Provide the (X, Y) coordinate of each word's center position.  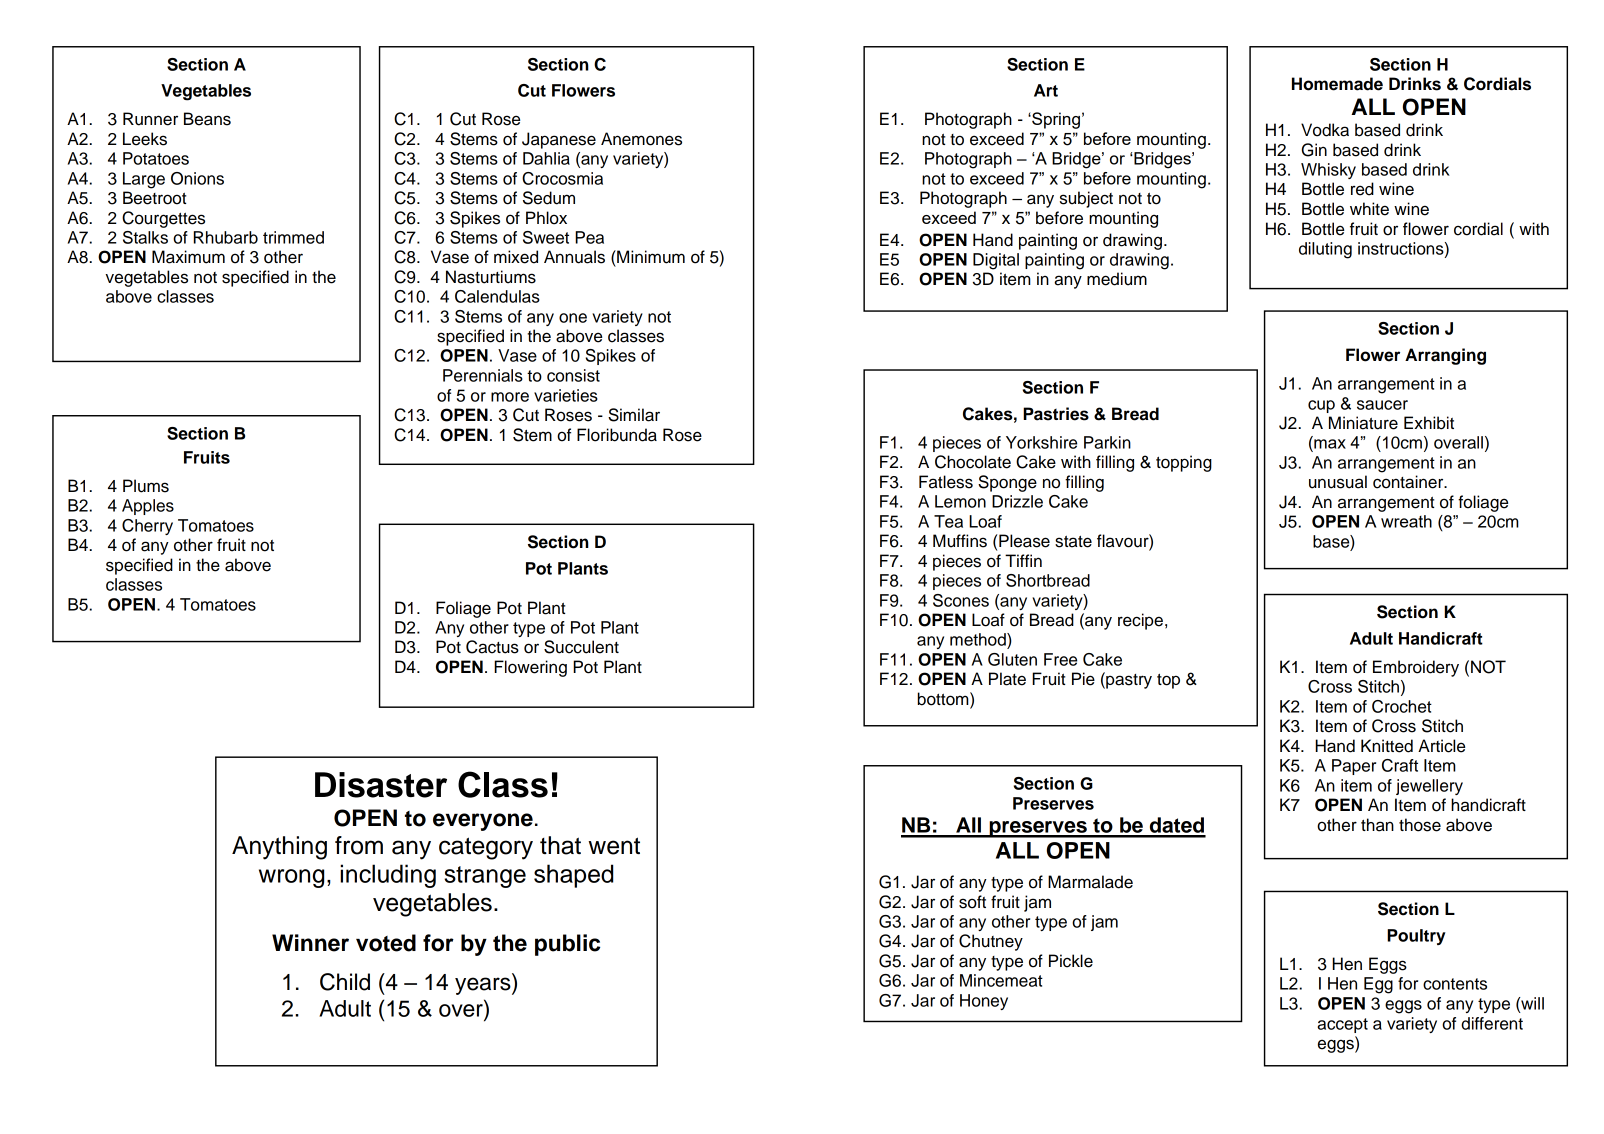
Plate (1007, 679)
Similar (634, 415)
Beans (207, 119)
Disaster (381, 785)
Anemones (641, 139)
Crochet (1402, 706)
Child (345, 982)
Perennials (483, 375)
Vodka (1325, 130)
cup (1321, 406)
